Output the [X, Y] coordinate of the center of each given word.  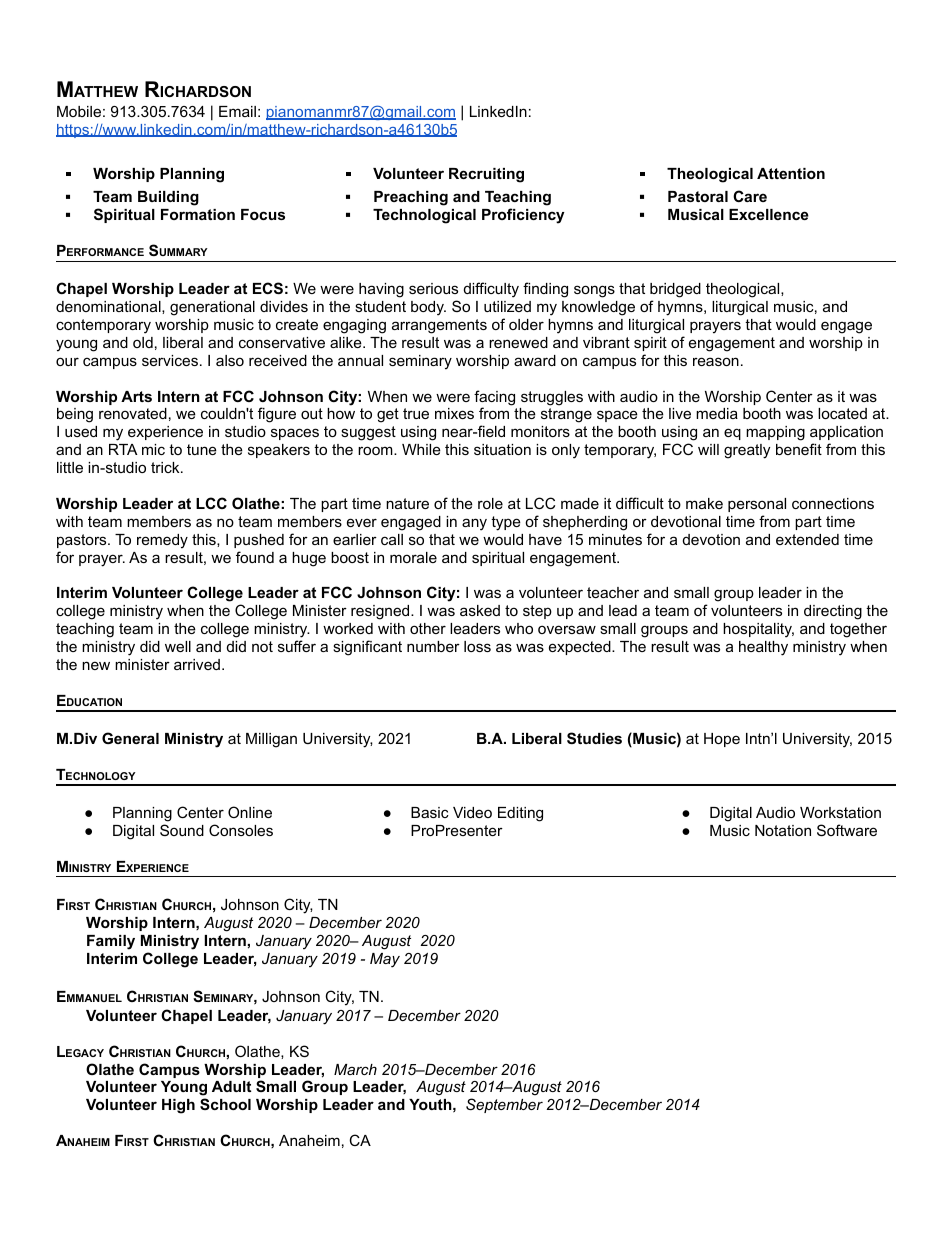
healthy [763, 648]
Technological [424, 216]
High [178, 1106]
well [178, 646]
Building [168, 198]
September [504, 1105]
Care [750, 196]
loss [477, 646]
